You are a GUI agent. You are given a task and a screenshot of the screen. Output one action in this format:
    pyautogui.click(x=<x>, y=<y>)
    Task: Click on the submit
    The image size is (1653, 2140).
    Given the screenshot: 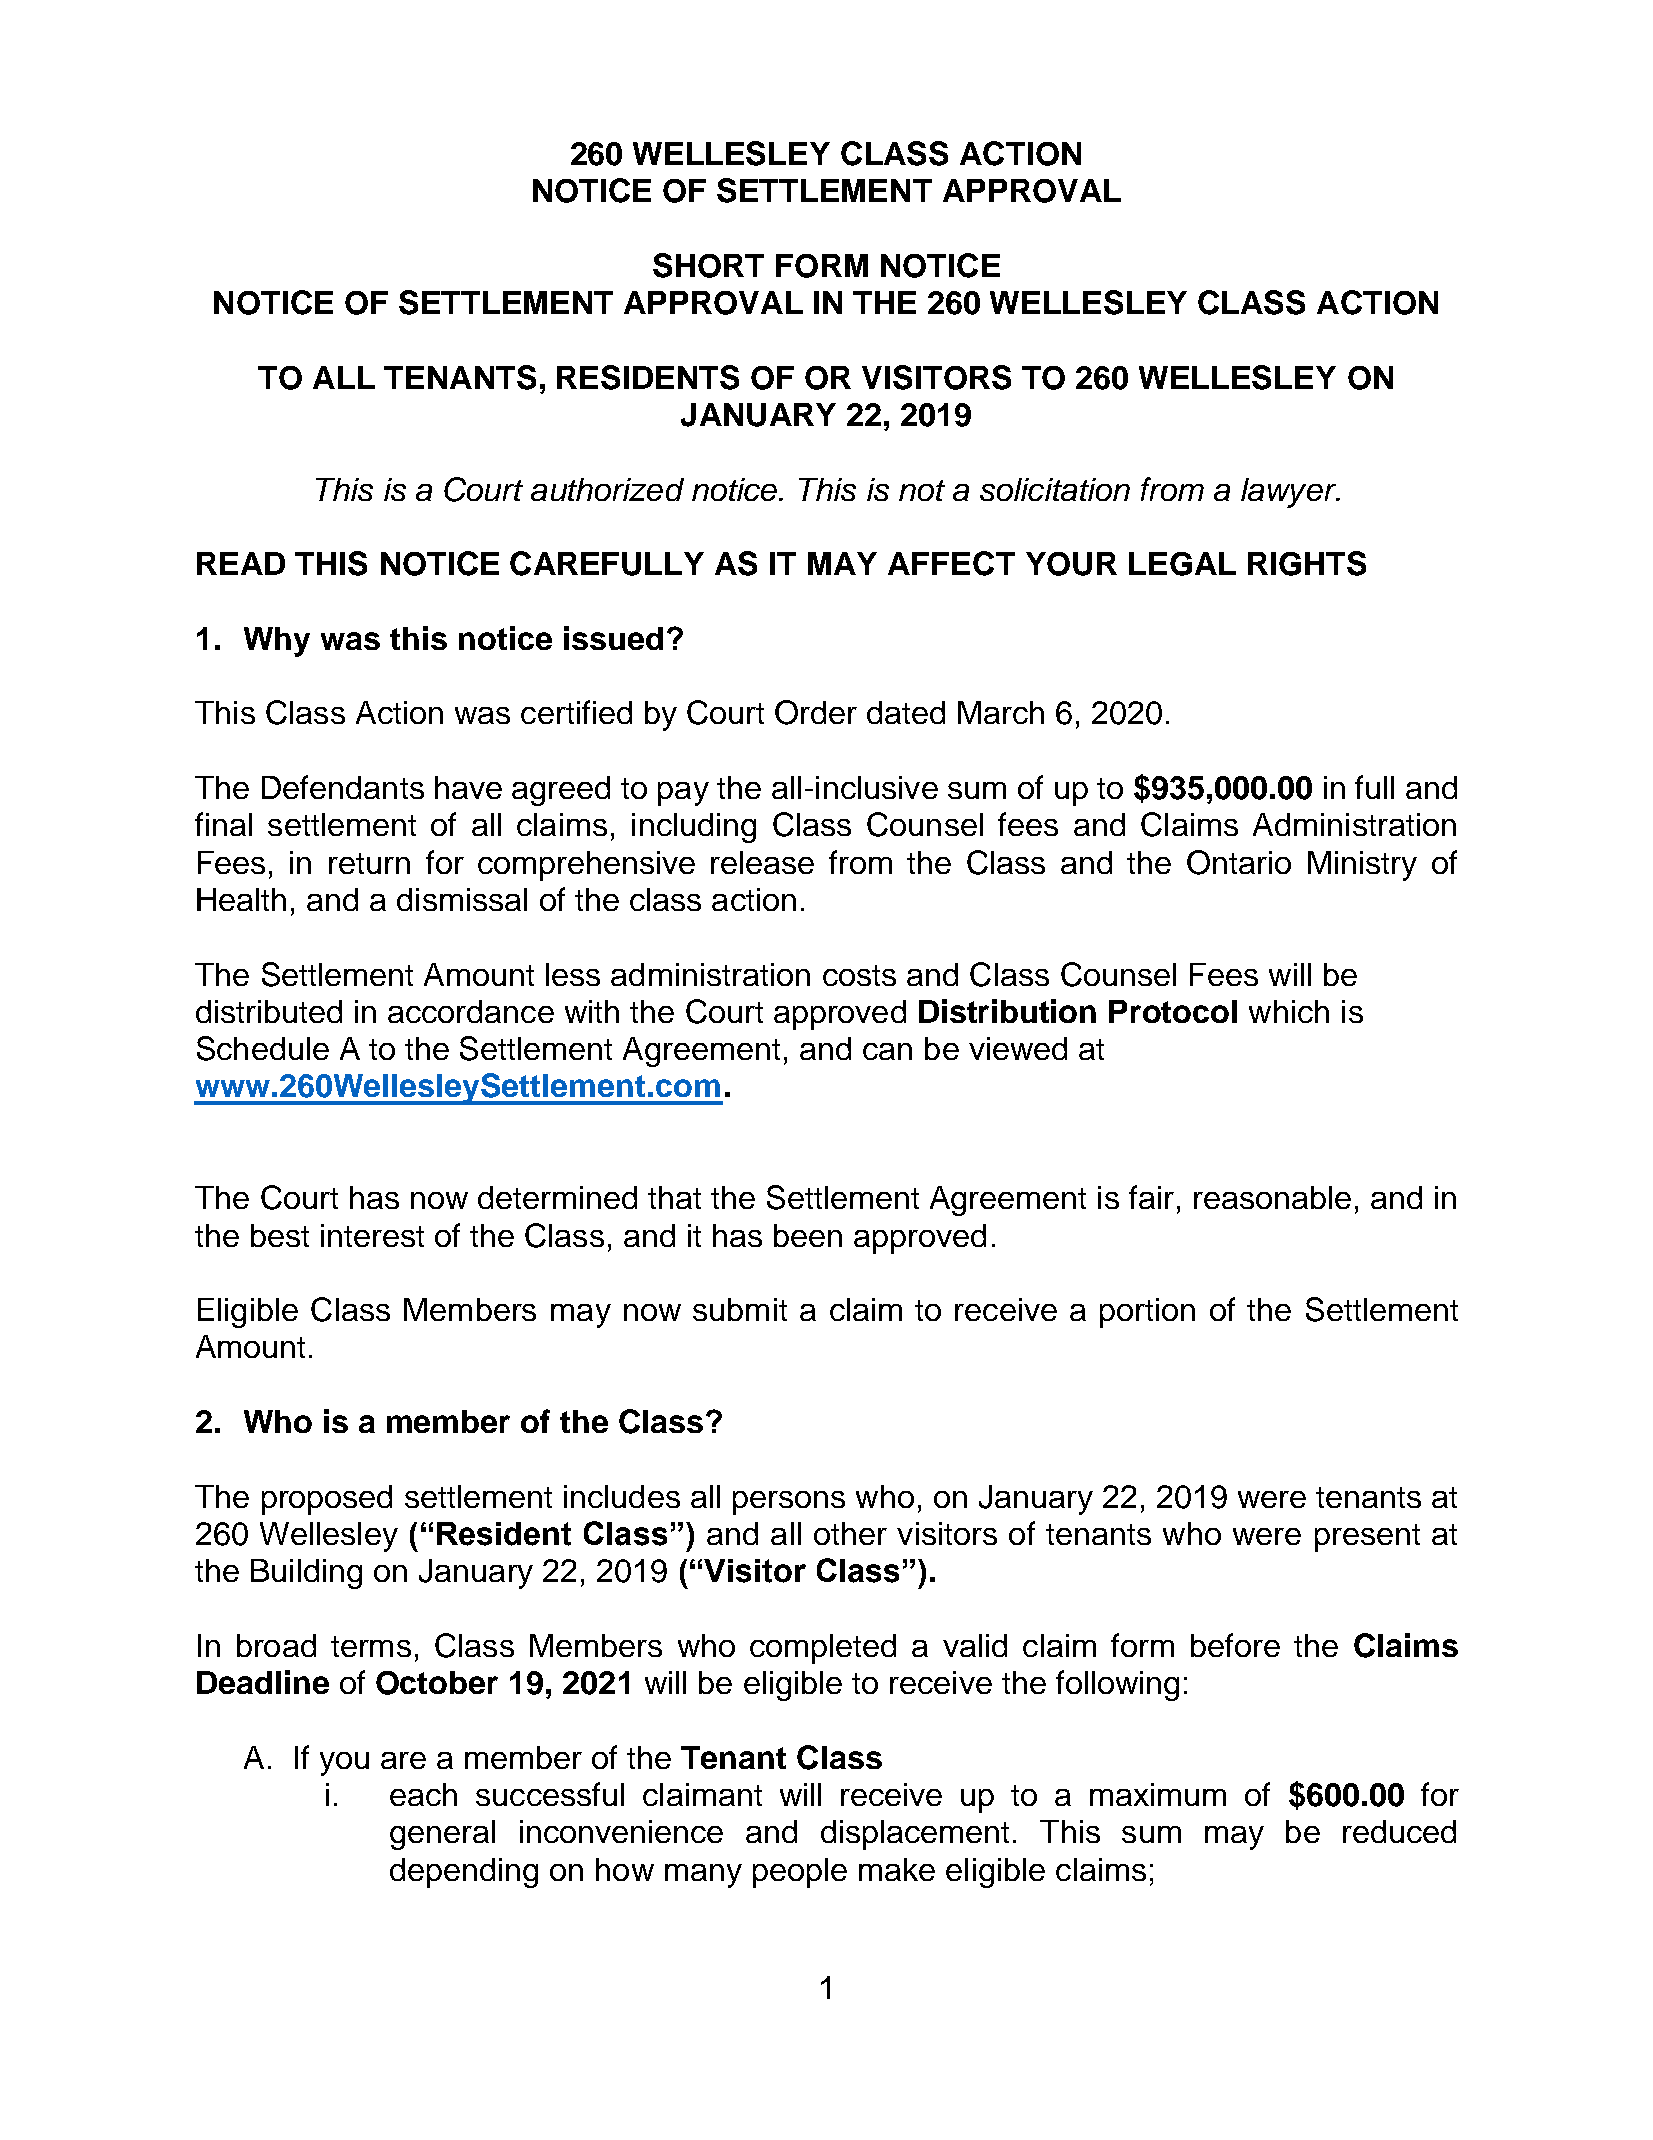 What is the action you would take?
    pyautogui.click(x=740, y=1309)
